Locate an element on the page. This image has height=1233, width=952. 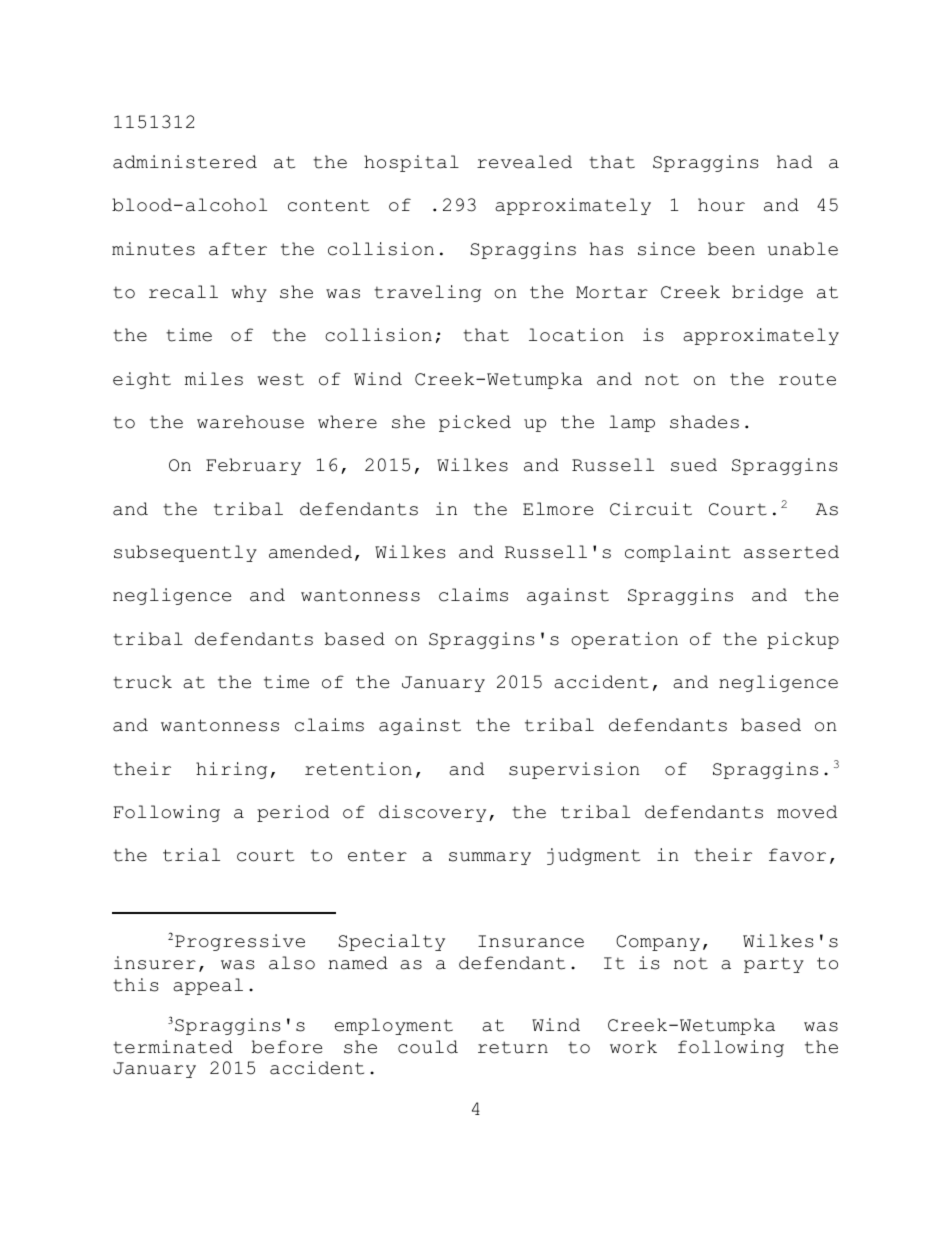
revealed is located at coordinates (524, 162).
